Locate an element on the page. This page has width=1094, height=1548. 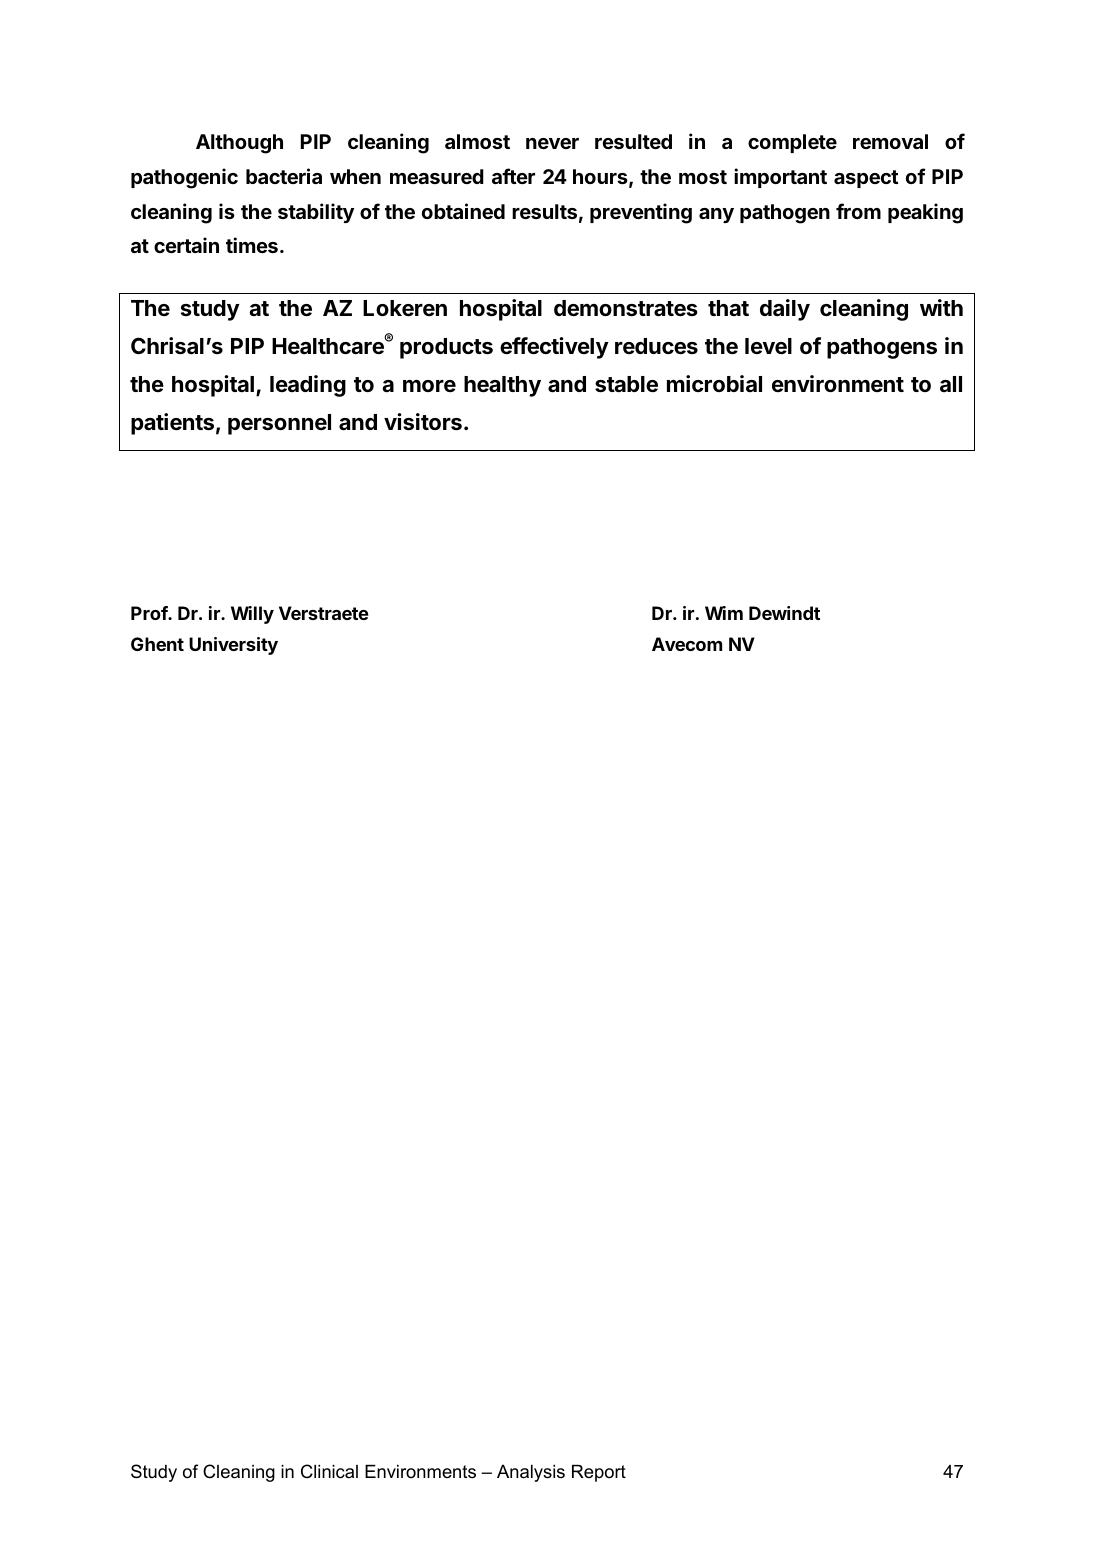
bacteria is located at coordinates (284, 176).
